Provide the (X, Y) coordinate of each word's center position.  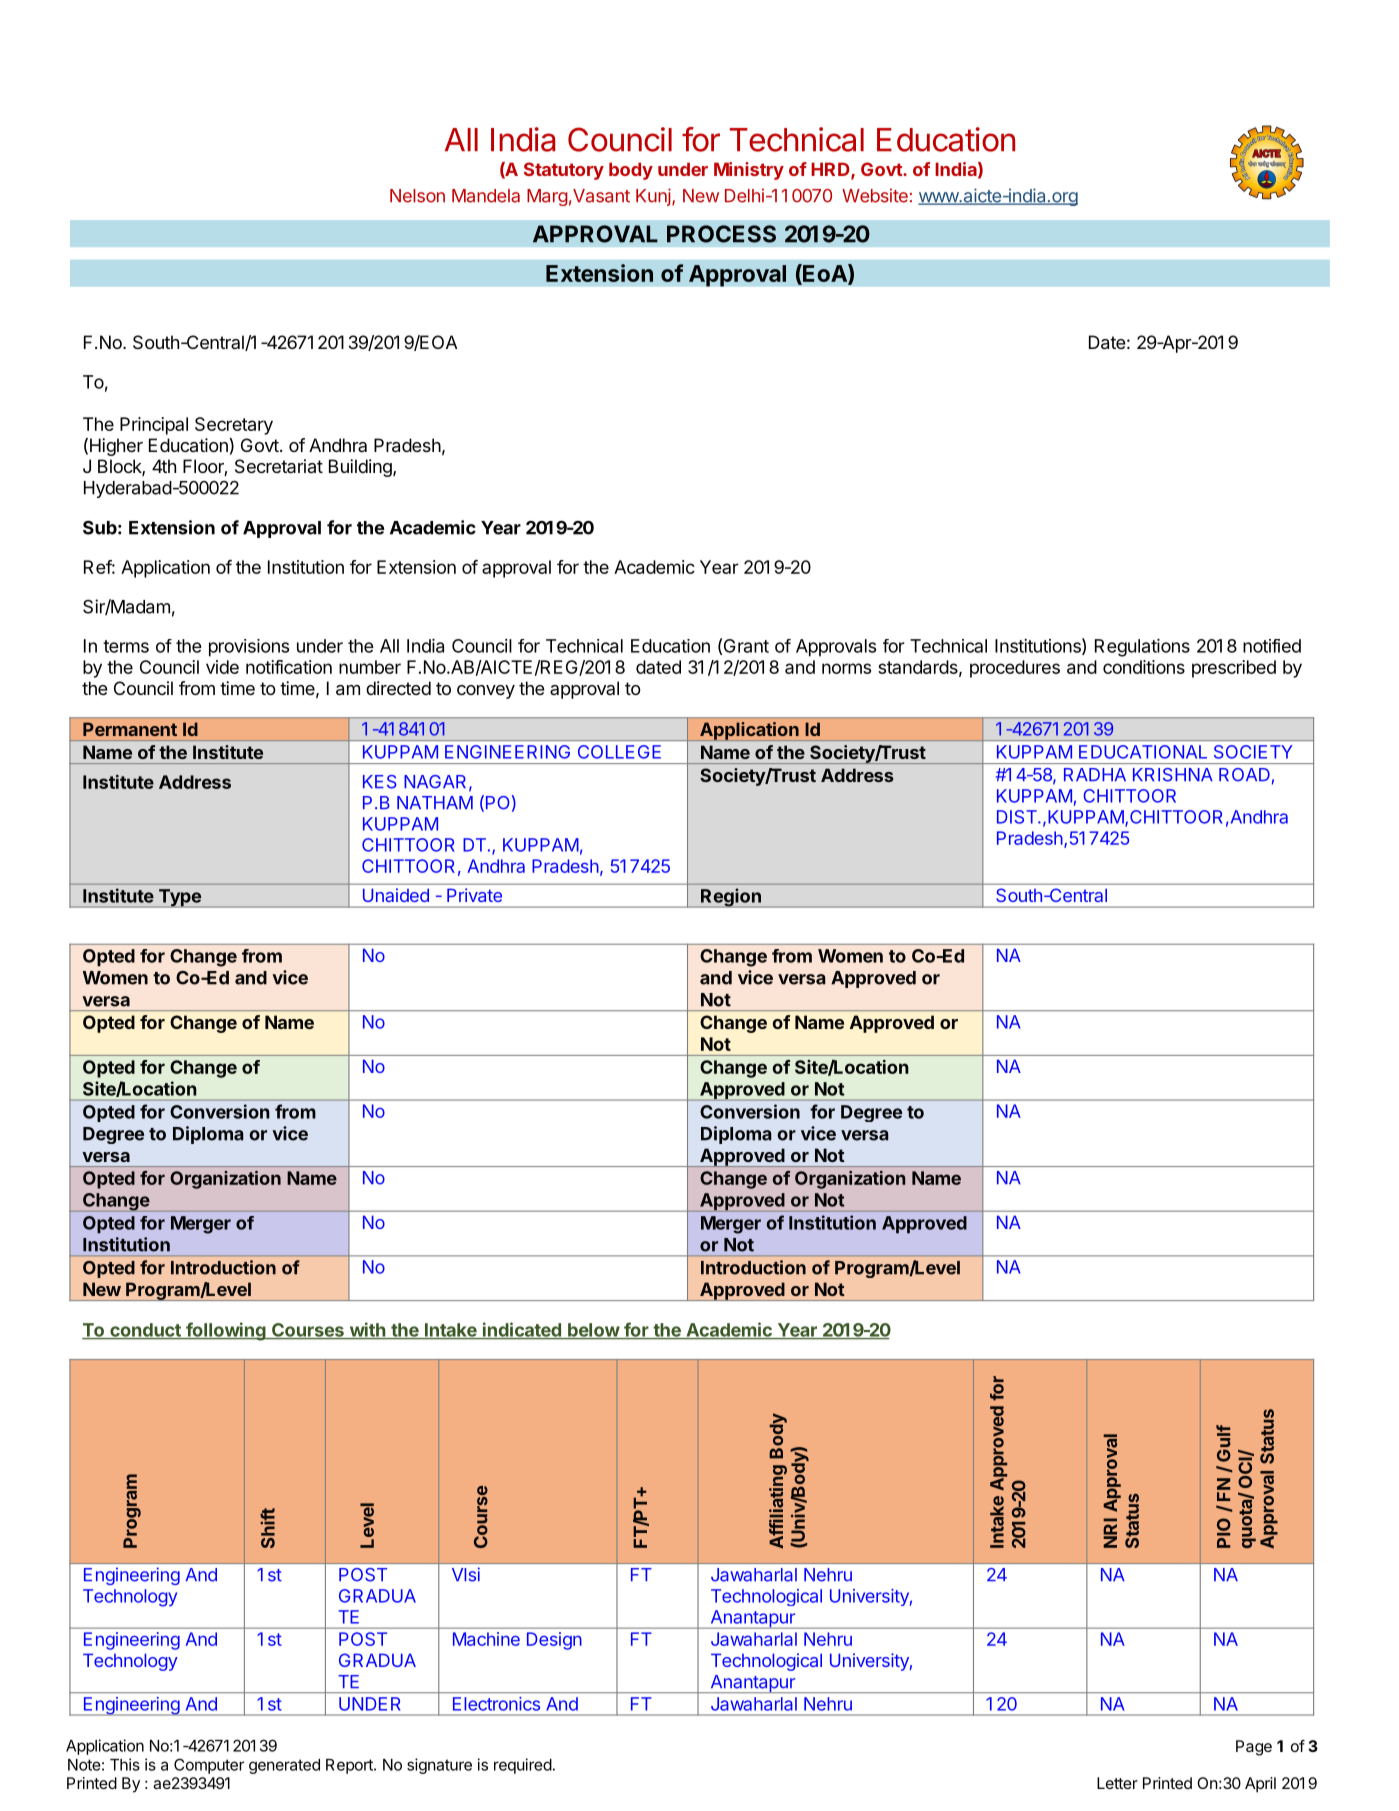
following (226, 1331)
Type (179, 898)
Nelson (417, 196)
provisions (249, 648)
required (523, 1766)
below (593, 1331)
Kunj (654, 197)
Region (731, 898)
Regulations (1142, 648)
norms (846, 668)
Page (1254, 1748)
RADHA (1095, 774)
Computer (209, 1766)
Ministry (749, 171)
